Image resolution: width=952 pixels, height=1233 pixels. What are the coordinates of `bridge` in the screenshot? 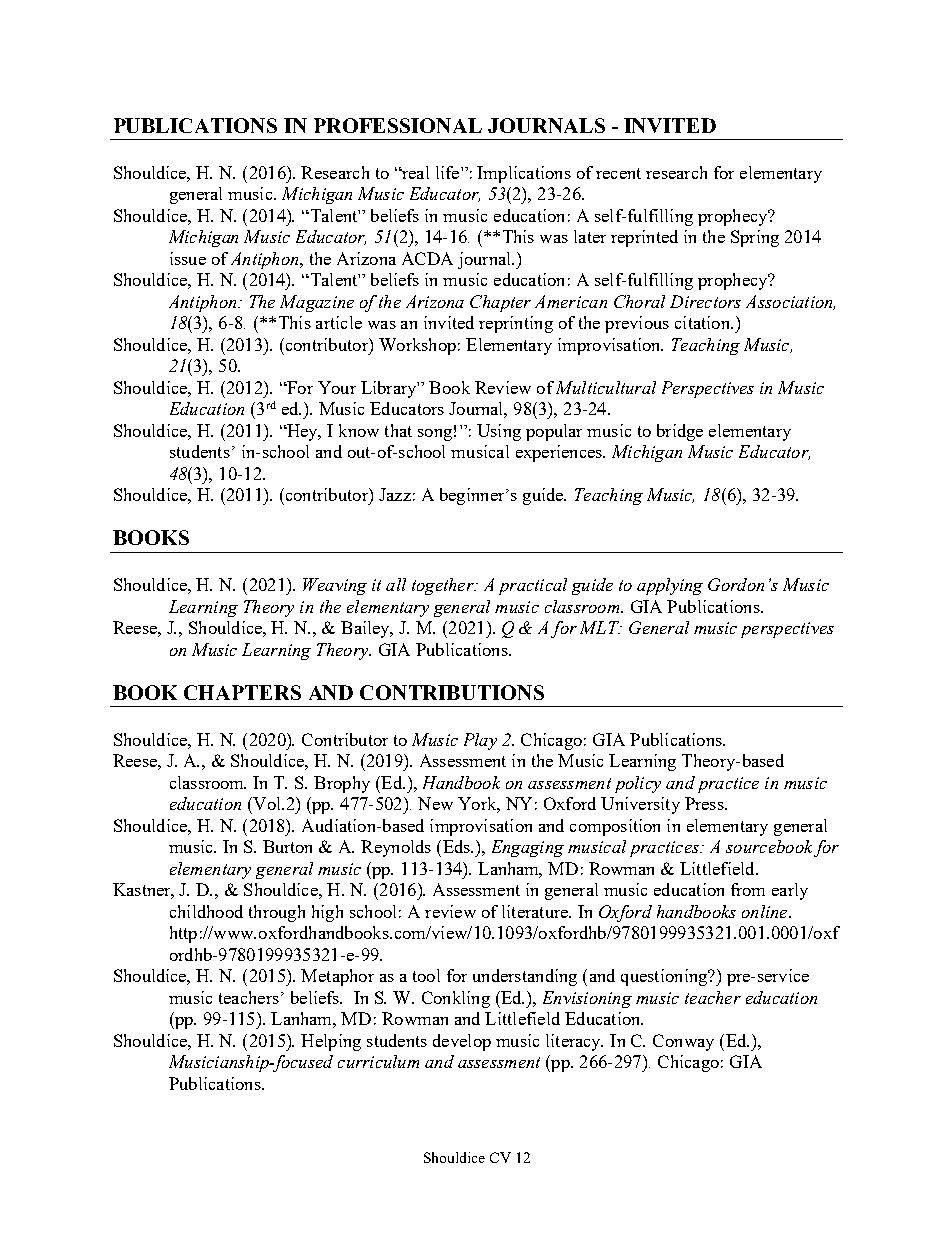 It's located at (680, 432).
